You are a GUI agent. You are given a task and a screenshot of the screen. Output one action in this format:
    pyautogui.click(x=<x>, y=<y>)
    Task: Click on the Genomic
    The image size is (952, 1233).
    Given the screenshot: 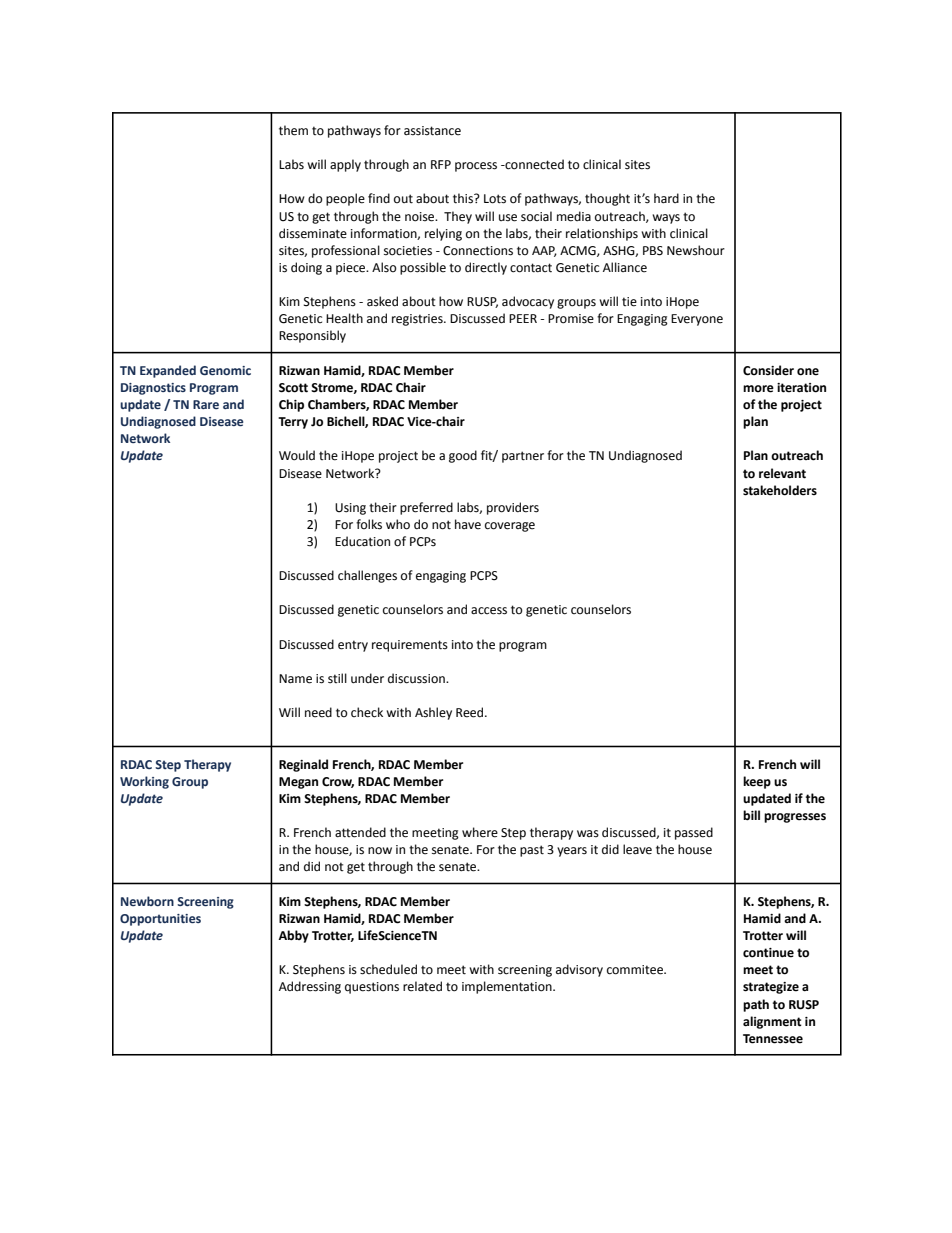 What is the action you would take?
    pyautogui.click(x=225, y=370)
